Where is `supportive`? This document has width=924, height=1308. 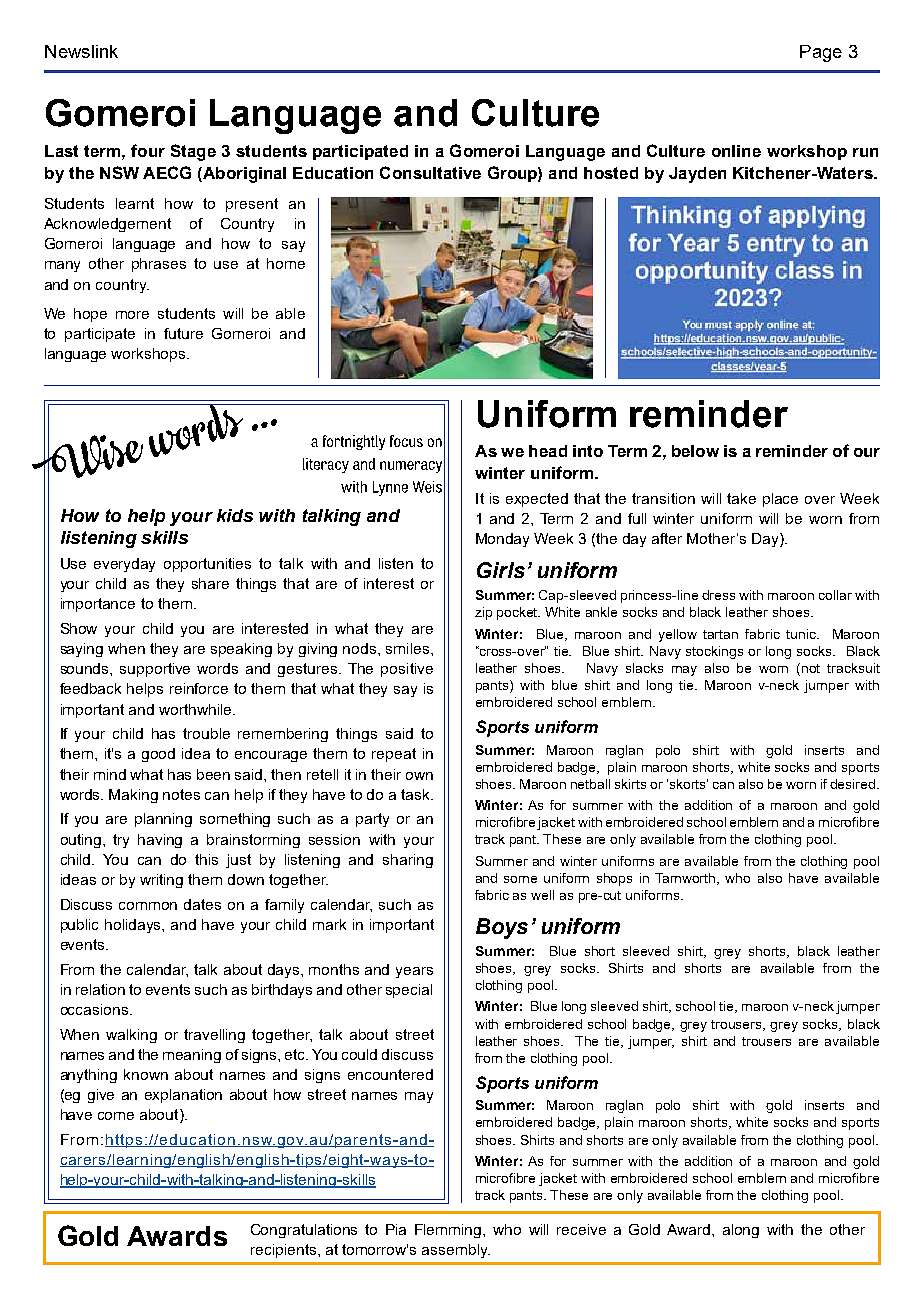 supportive is located at coordinates (155, 670).
